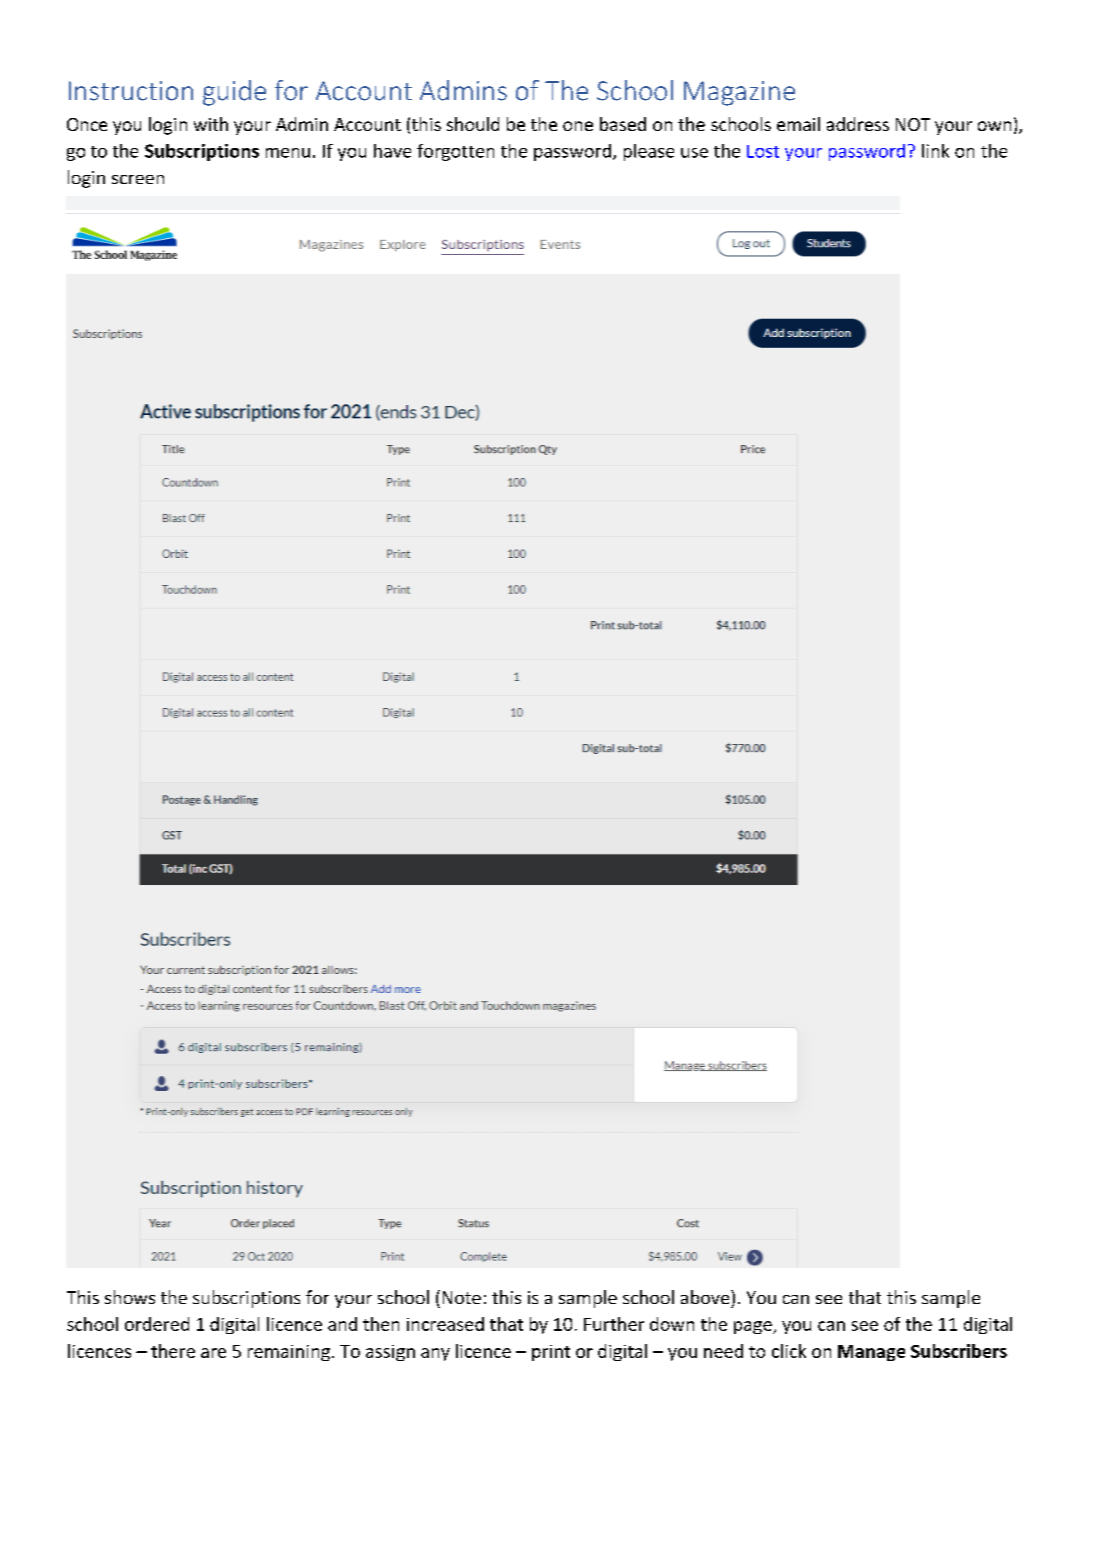 The height and width of the image is (1554, 1099). Describe the element at coordinates (551, 1353) in the image. I see `print` at that location.
